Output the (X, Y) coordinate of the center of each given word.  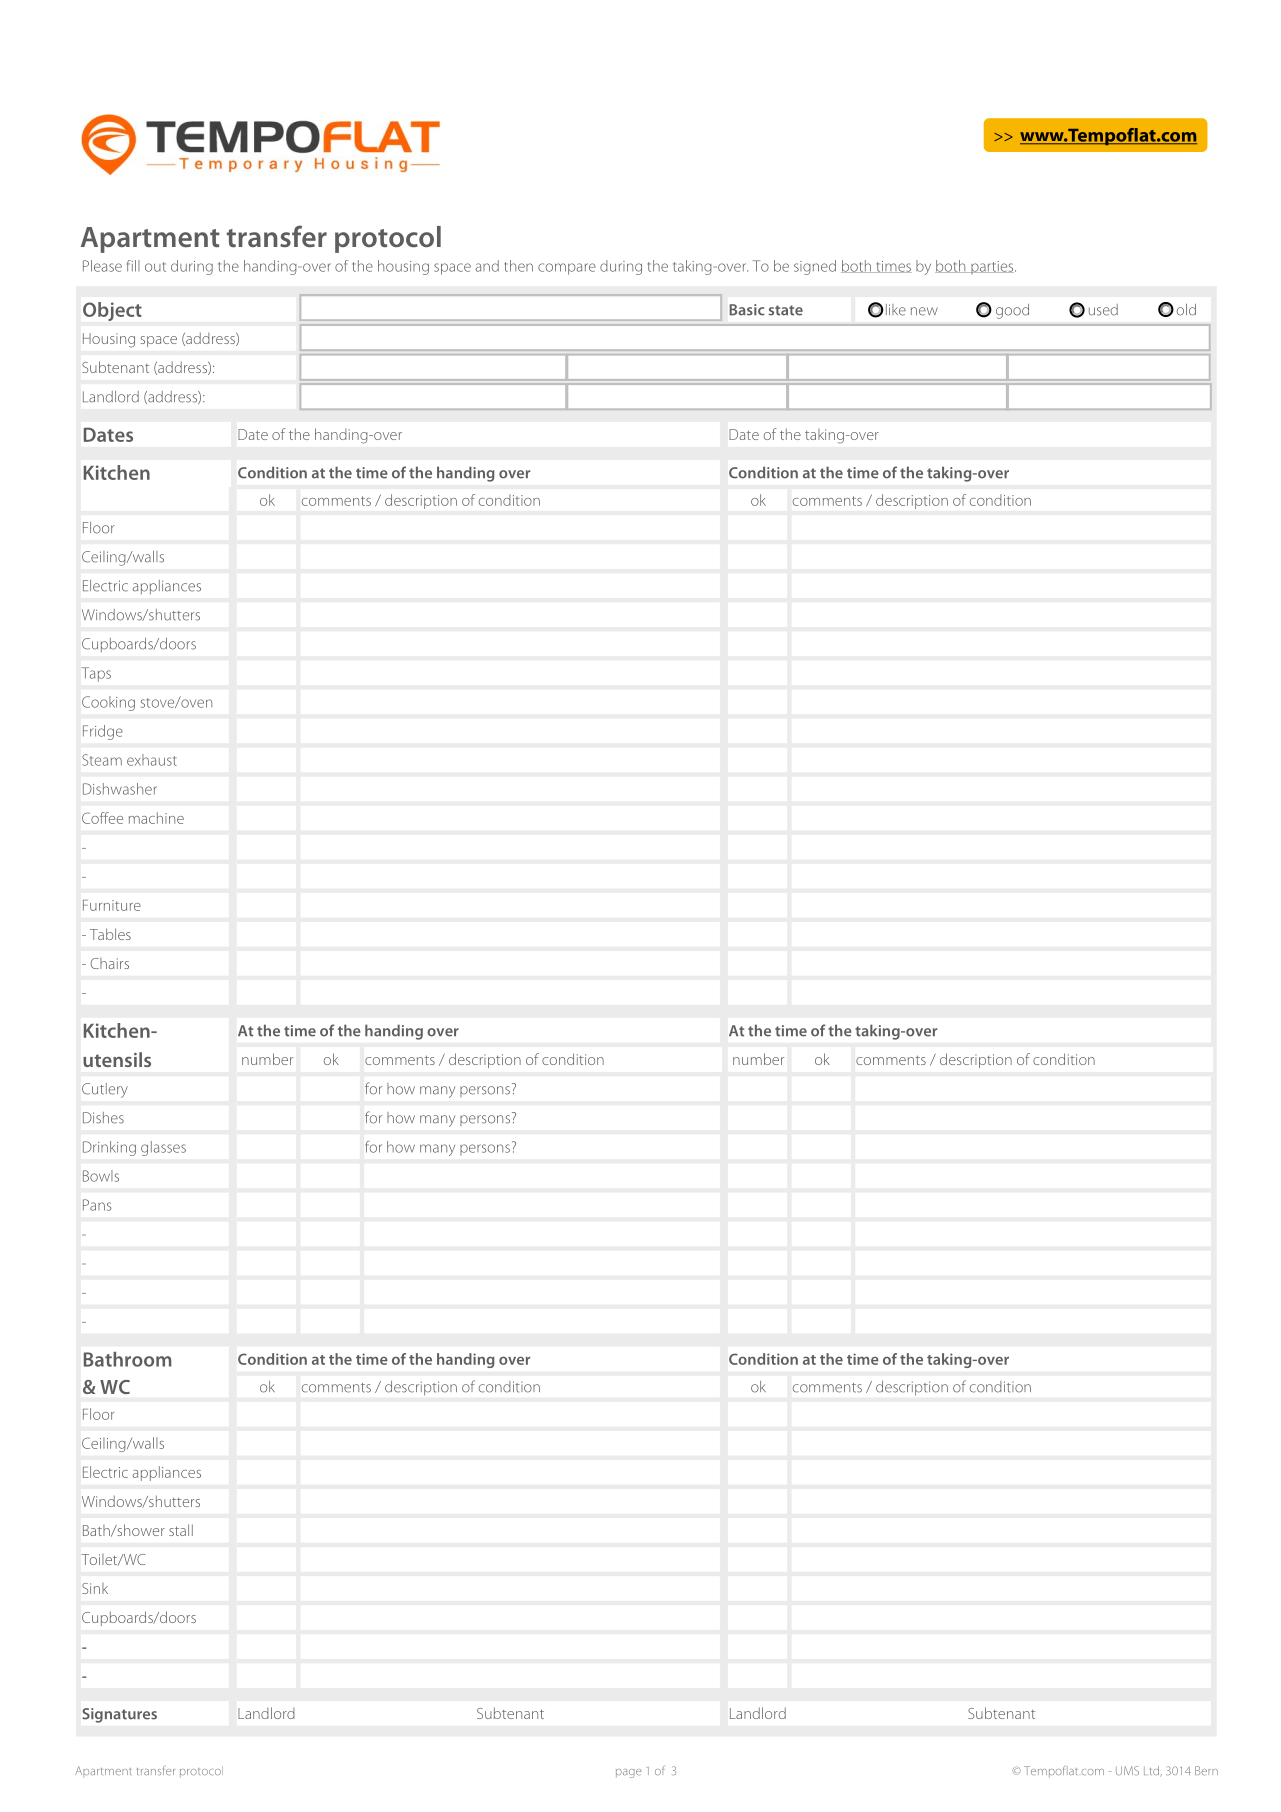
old (1186, 310)
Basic (747, 310)
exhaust (152, 760)
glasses (163, 1148)
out (155, 267)
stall (181, 1530)
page (629, 1773)
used (1103, 310)
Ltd (1152, 1771)
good (1012, 311)
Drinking (109, 1148)
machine (156, 818)
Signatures (119, 1715)
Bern (1206, 1770)
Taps (96, 674)
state (786, 310)
